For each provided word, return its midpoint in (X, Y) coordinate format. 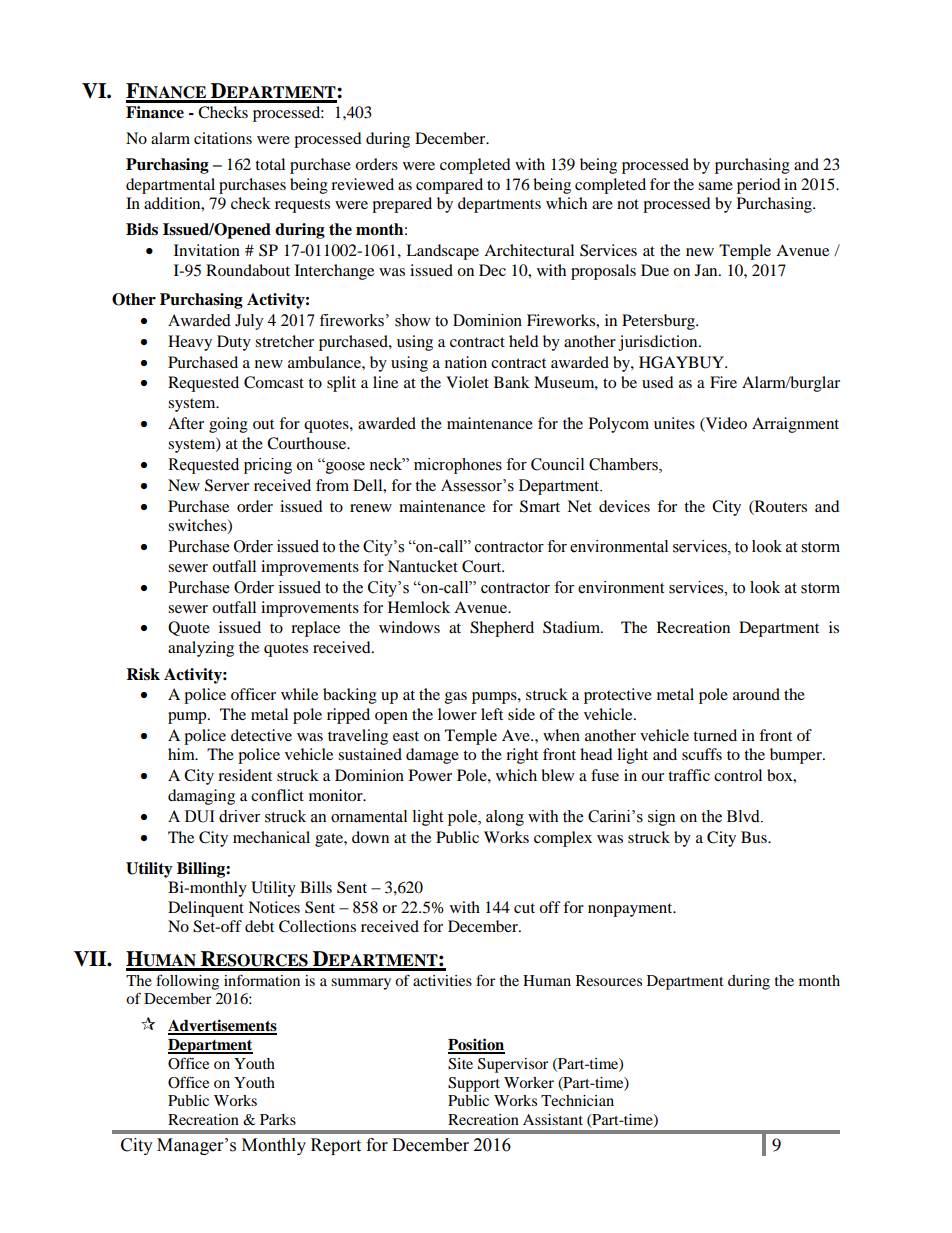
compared (449, 186)
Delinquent (206, 909)
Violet (467, 382)
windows (409, 627)
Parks (278, 1119)
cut (524, 908)
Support (474, 1084)
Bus (755, 837)
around (756, 694)
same (715, 186)
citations (223, 138)
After (186, 423)
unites (674, 423)
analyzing (201, 649)
